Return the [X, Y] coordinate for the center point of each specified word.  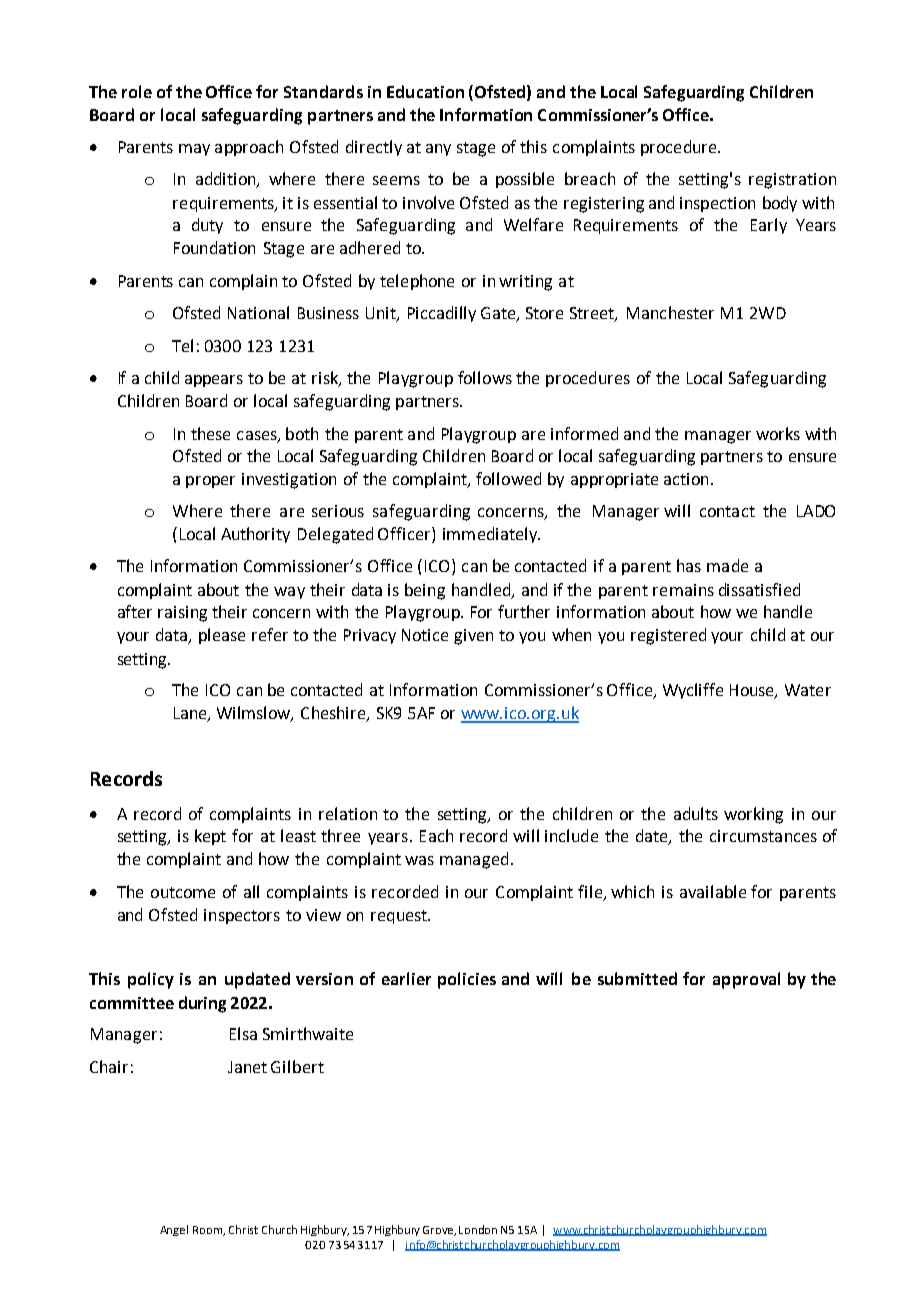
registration [792, 181]
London [478, 1229]
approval [746, 980]
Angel [174, 1230]
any [438, 150]
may [194, 150]
